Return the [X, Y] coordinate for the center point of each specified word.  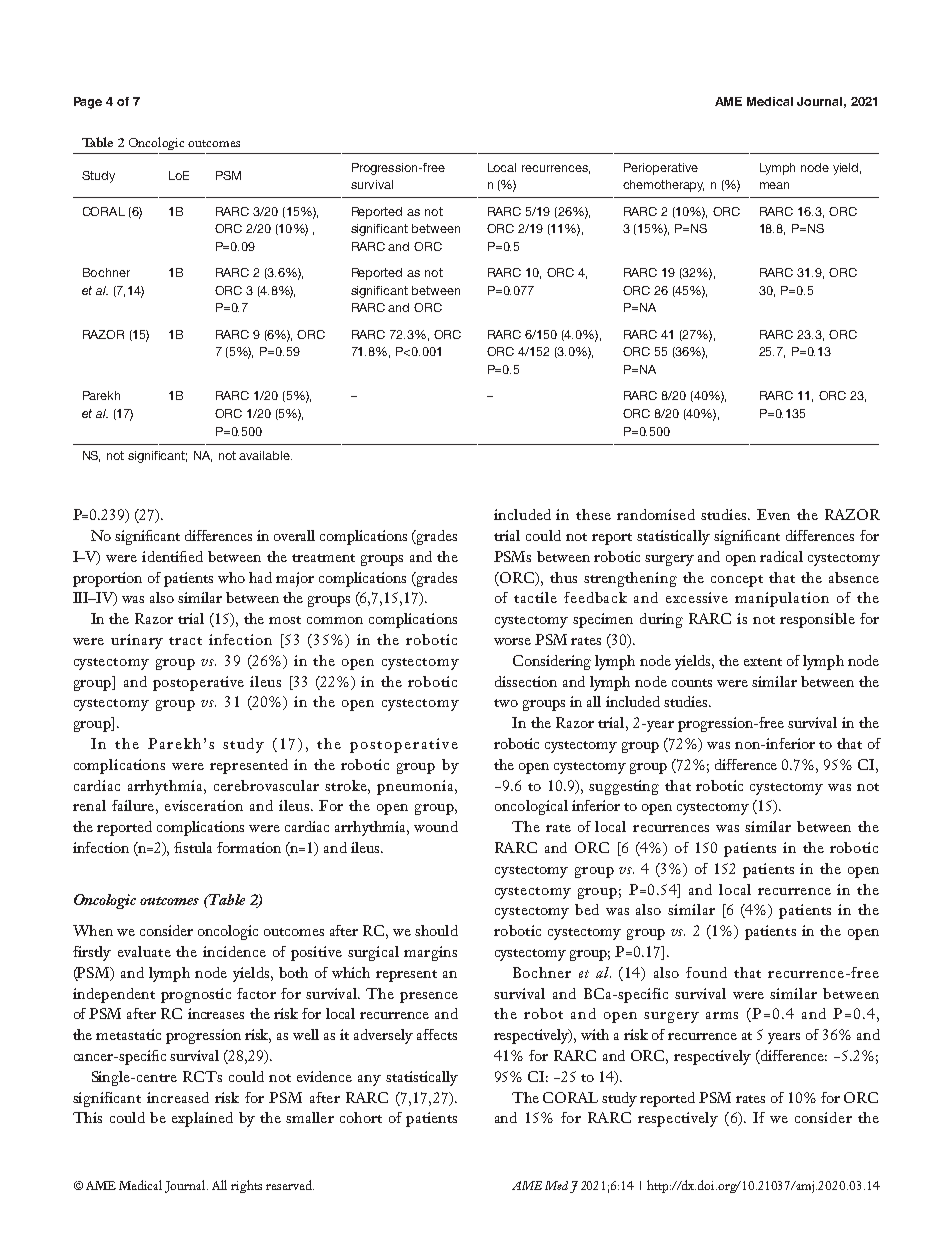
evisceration [204, 805]
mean [774, 185]
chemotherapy [663, 186]
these [593, 514]
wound [436, 826]
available [265, 455]
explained [202, 1119]
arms [722, 1015]
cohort [361, 1117]
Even [773, 514]
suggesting [624, 787]
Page [88, 103]
